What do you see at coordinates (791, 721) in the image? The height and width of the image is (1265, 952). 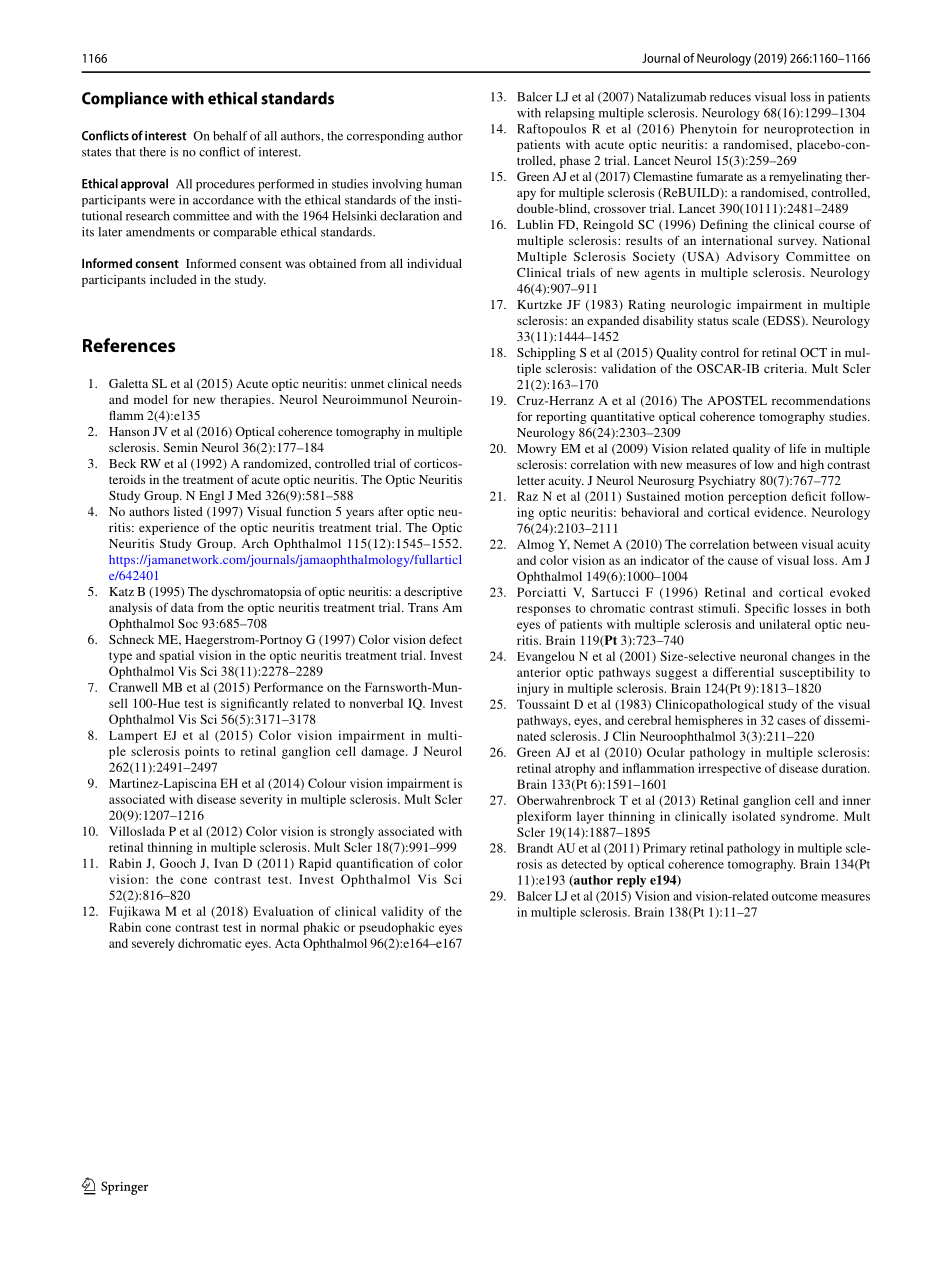 I see `cases` at bounding box center [791, 721].
